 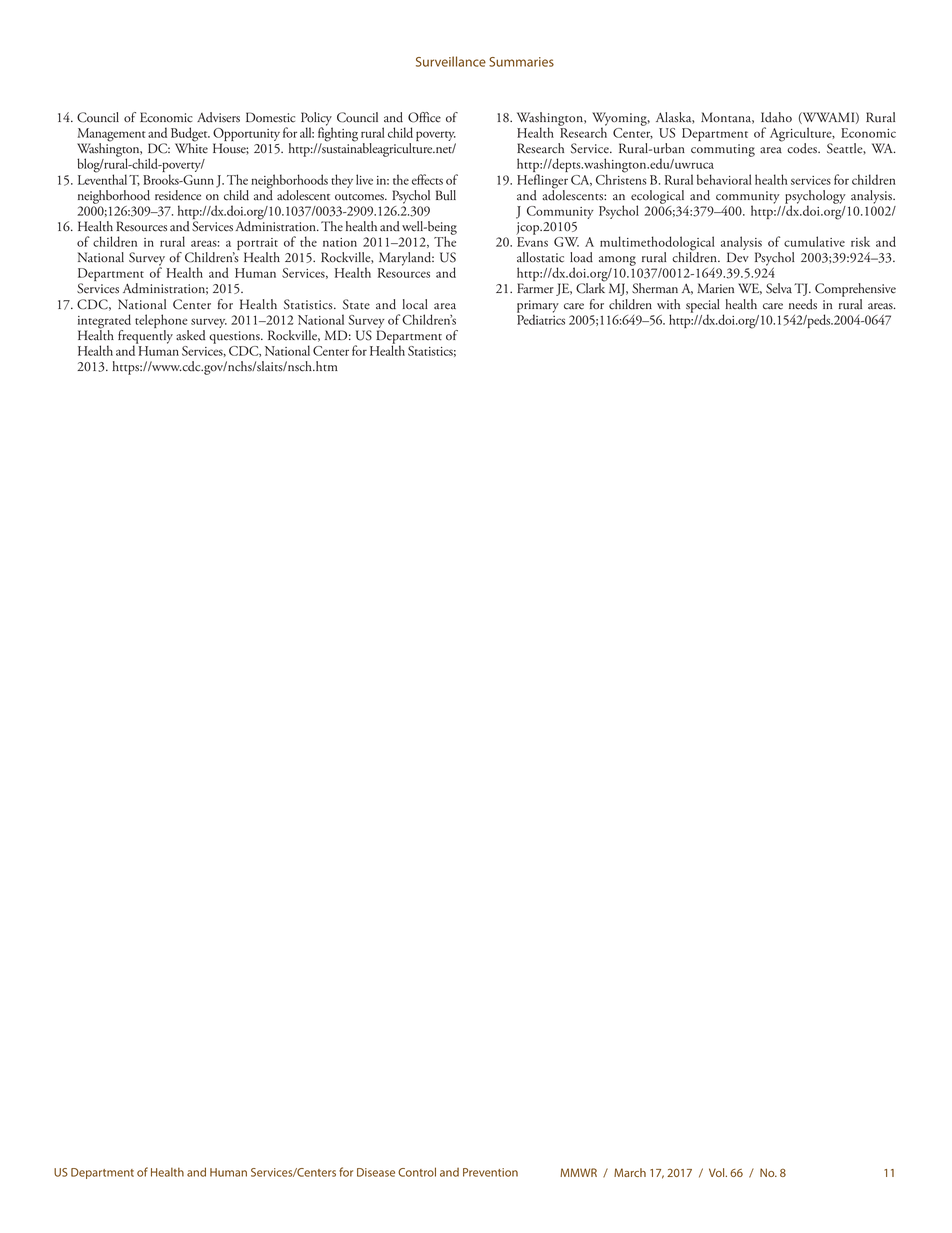 What do you see at coordinates (376, 1172) in the image?
I see `Disease` at bounding box center [376, 1172].
